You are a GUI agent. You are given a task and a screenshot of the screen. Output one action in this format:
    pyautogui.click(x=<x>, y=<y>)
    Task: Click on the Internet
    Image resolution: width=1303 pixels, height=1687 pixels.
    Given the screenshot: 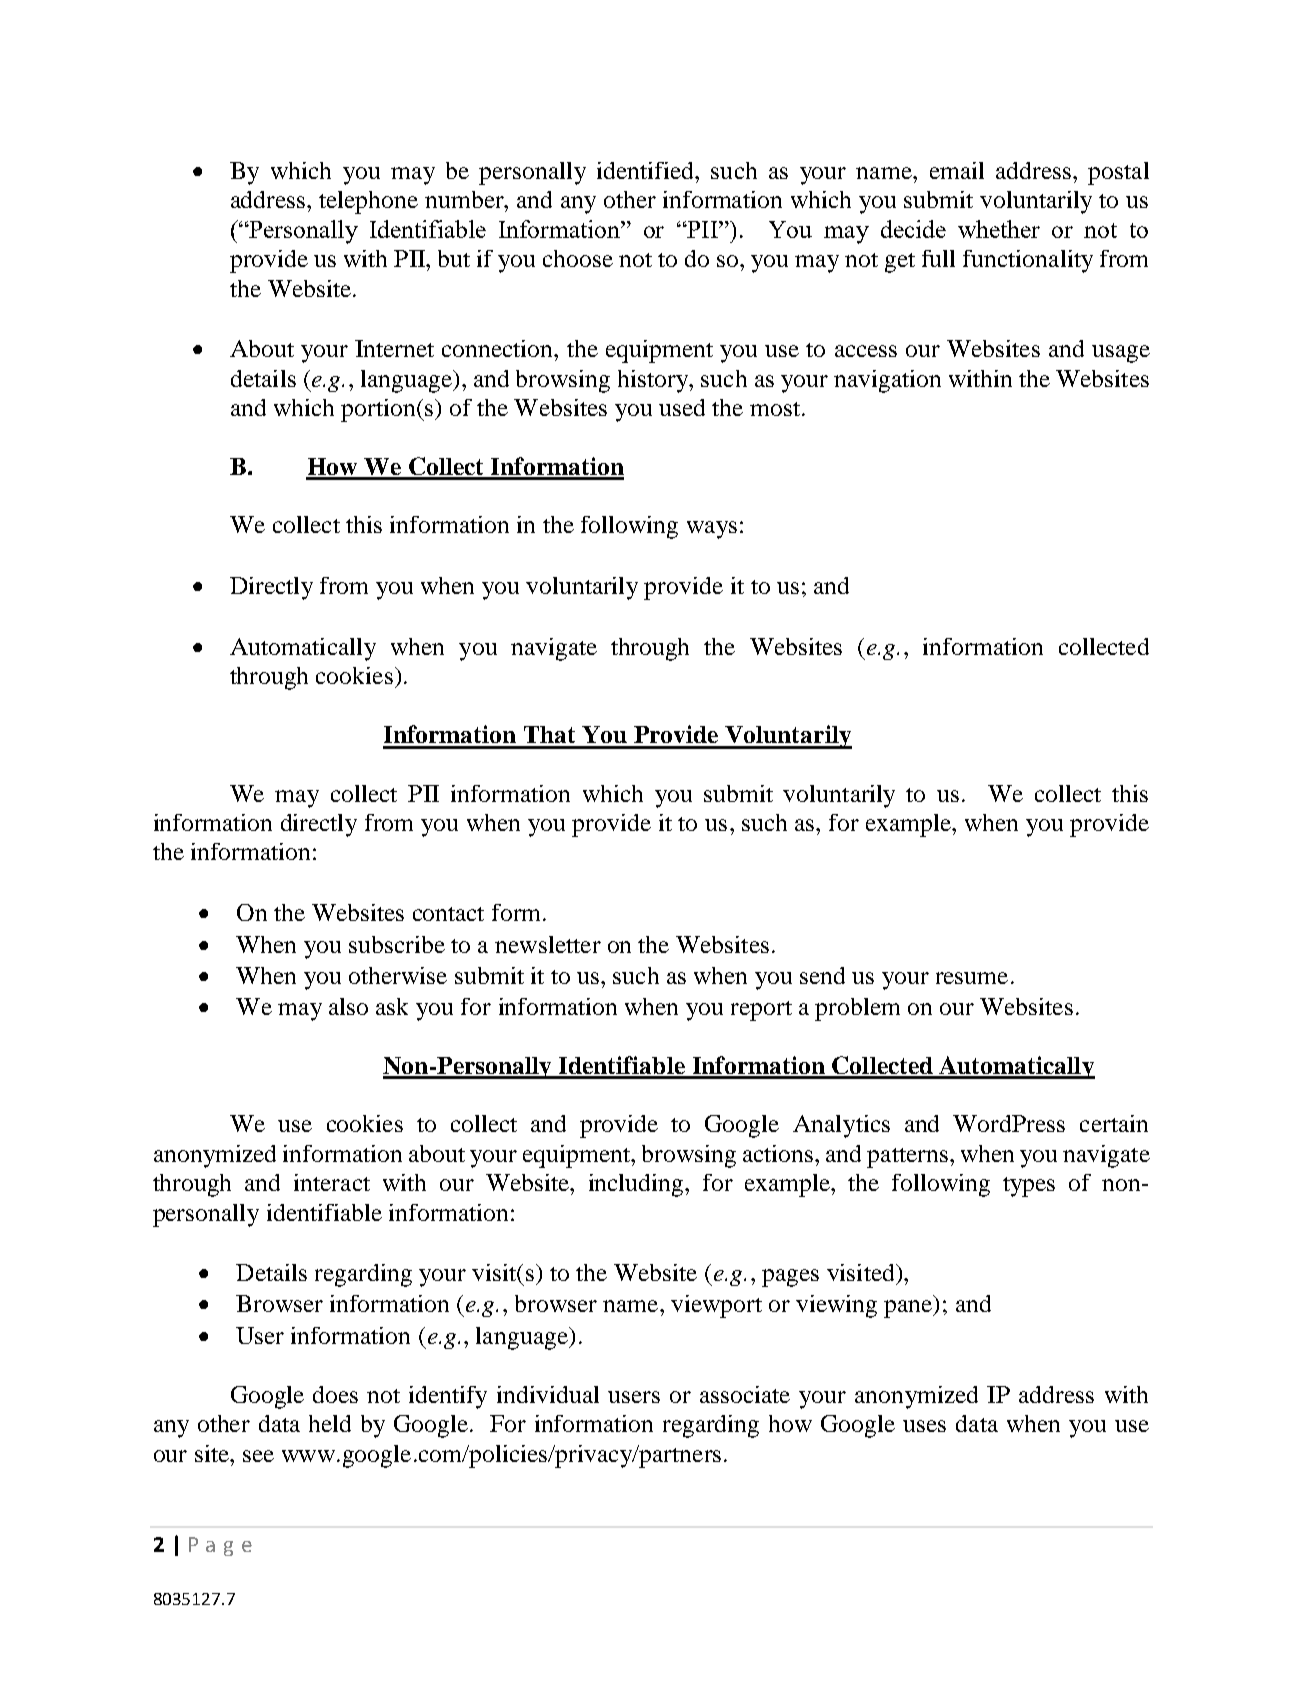 What is the action you would take?
    pyautogui.click(x=394, y=348)
